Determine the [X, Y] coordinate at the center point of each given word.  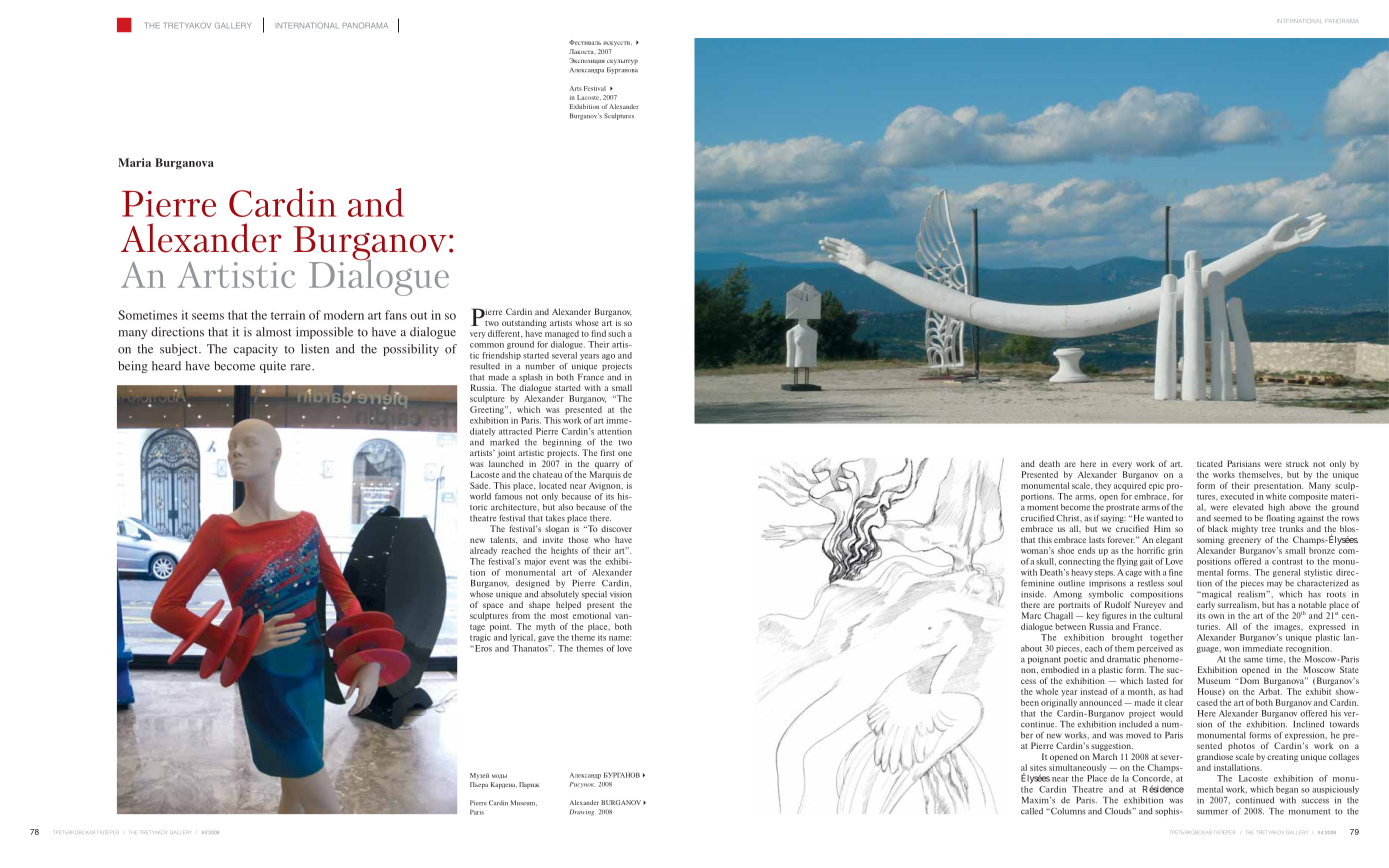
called [1032, 811]
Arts [575, 88]
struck [1297, 463]
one [625, 453]
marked [504, 442]
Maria [134, 162]
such [617, 333]
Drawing [581, 812]
